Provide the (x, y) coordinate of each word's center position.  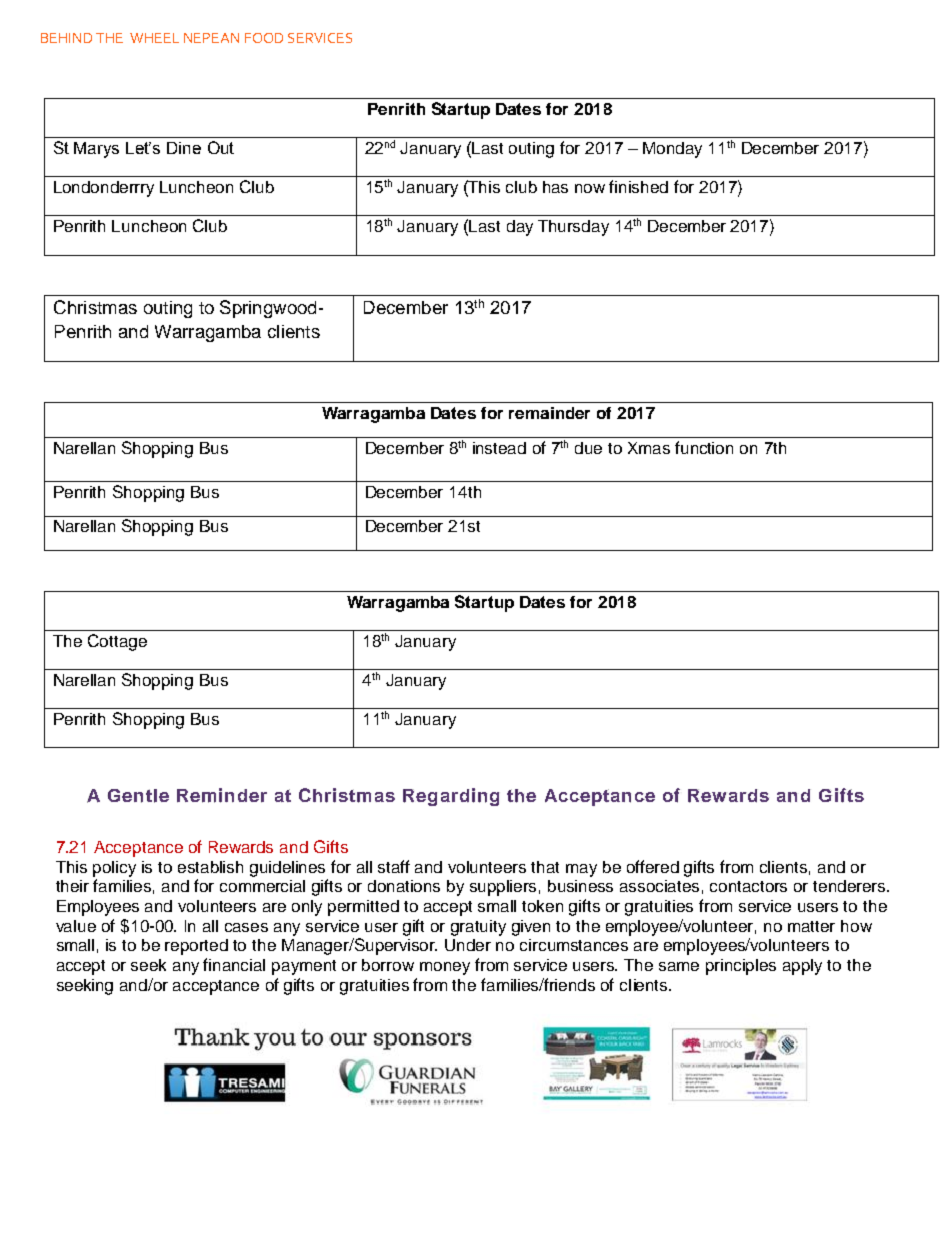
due (588, 448)
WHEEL (154, 38)
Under (468, 945)
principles (741, 967)
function (704, 447)
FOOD (264, 38)
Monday (672, 150)
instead (499, 448)
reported (196, 947)
